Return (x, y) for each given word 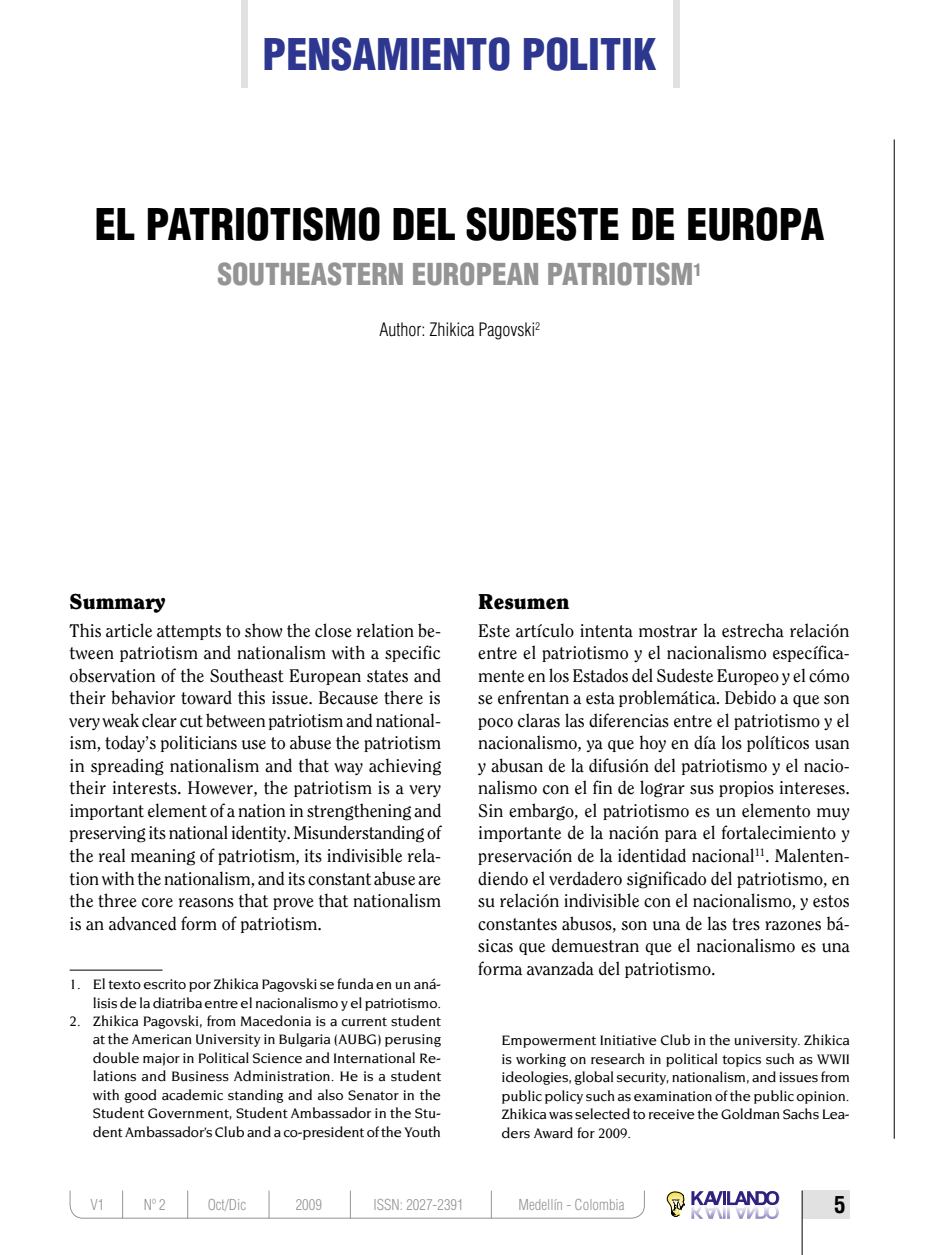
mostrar (668, 631)
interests (146, 788)
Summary (117, 603)
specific (412, 653)
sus (702, 790)
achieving (405, 767)
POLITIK (590, 54)
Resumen (523, 602)
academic (192, 1095)
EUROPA (756, 224)
